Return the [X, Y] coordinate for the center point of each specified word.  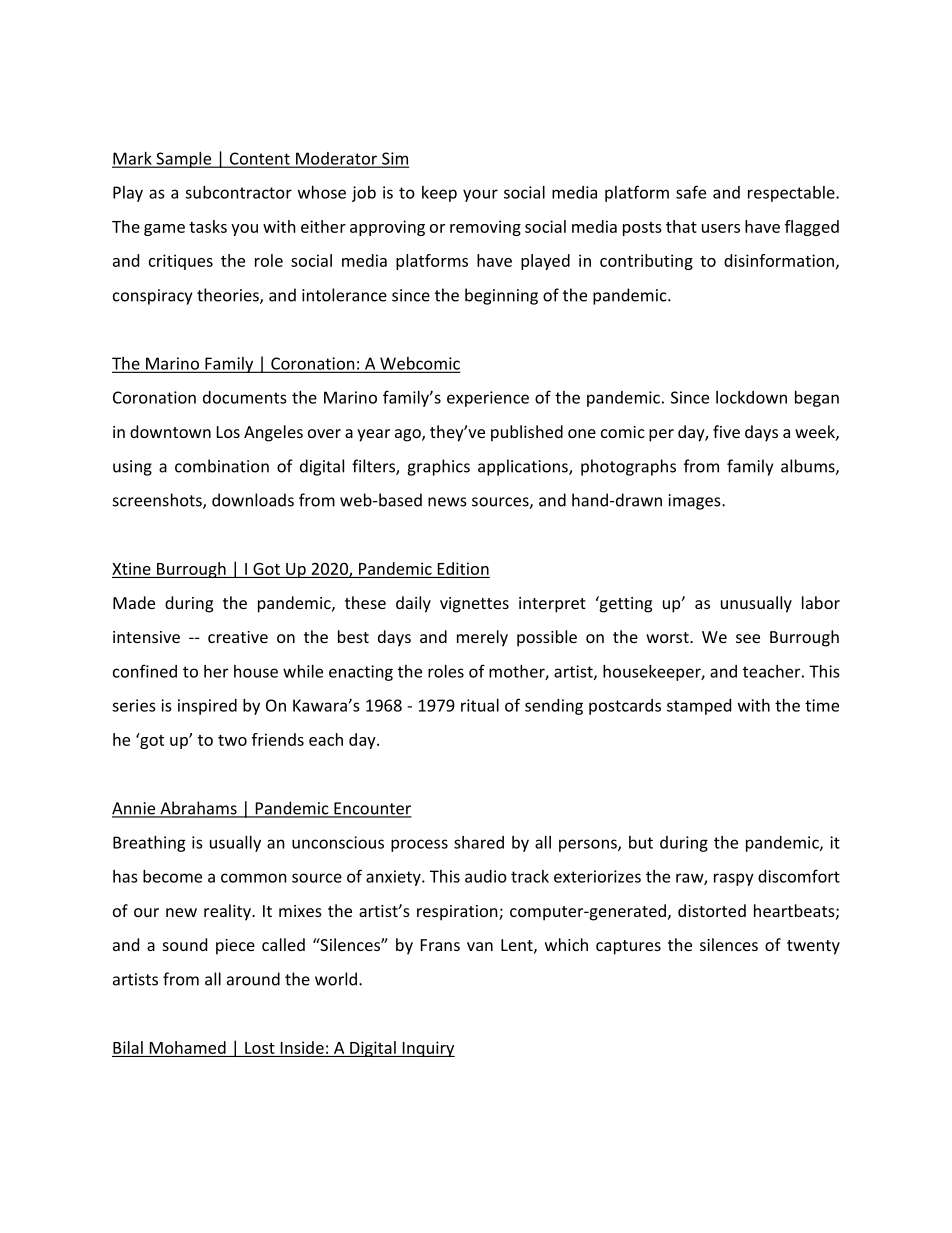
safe [691, 192]
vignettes [474, 605]
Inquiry [427, 1049]
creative [238, 637]
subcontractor [238, 192]
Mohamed [188, 1047]
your [480, 195]
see [748, 638]
